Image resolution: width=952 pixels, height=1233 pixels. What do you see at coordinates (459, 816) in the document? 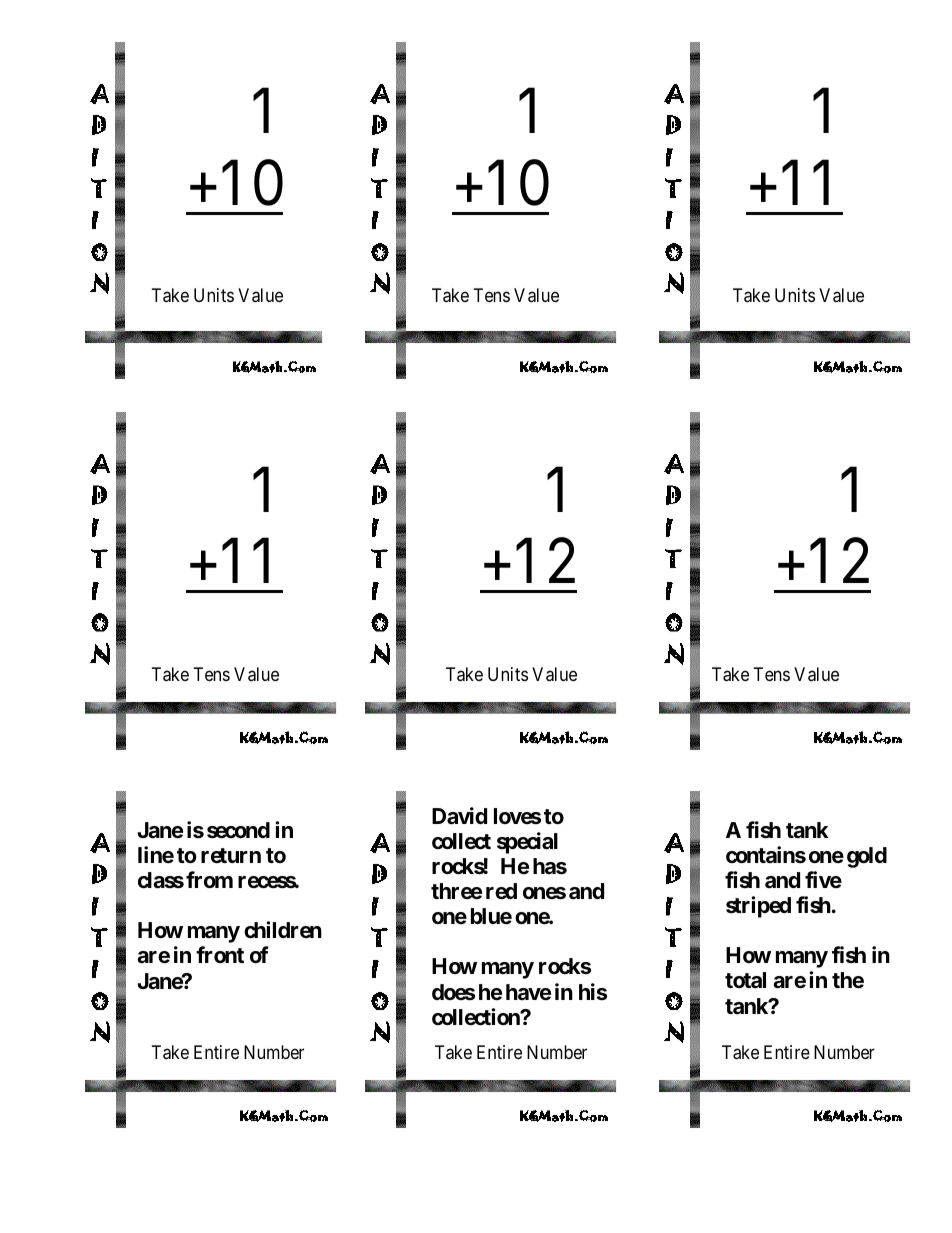
I see `David` at bounding box center [459, 816].
